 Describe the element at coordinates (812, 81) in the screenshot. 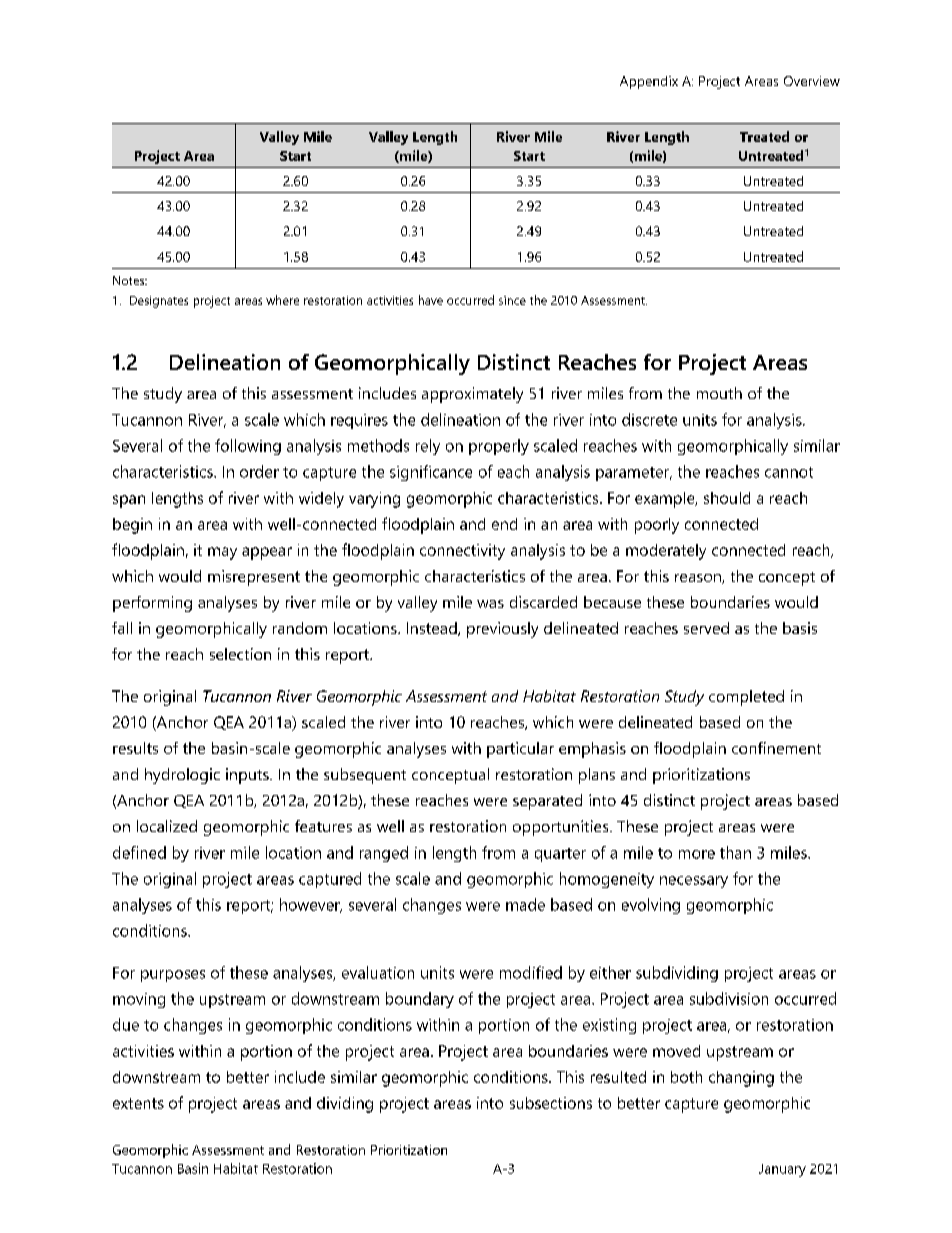

I see `Overview` at that location.
